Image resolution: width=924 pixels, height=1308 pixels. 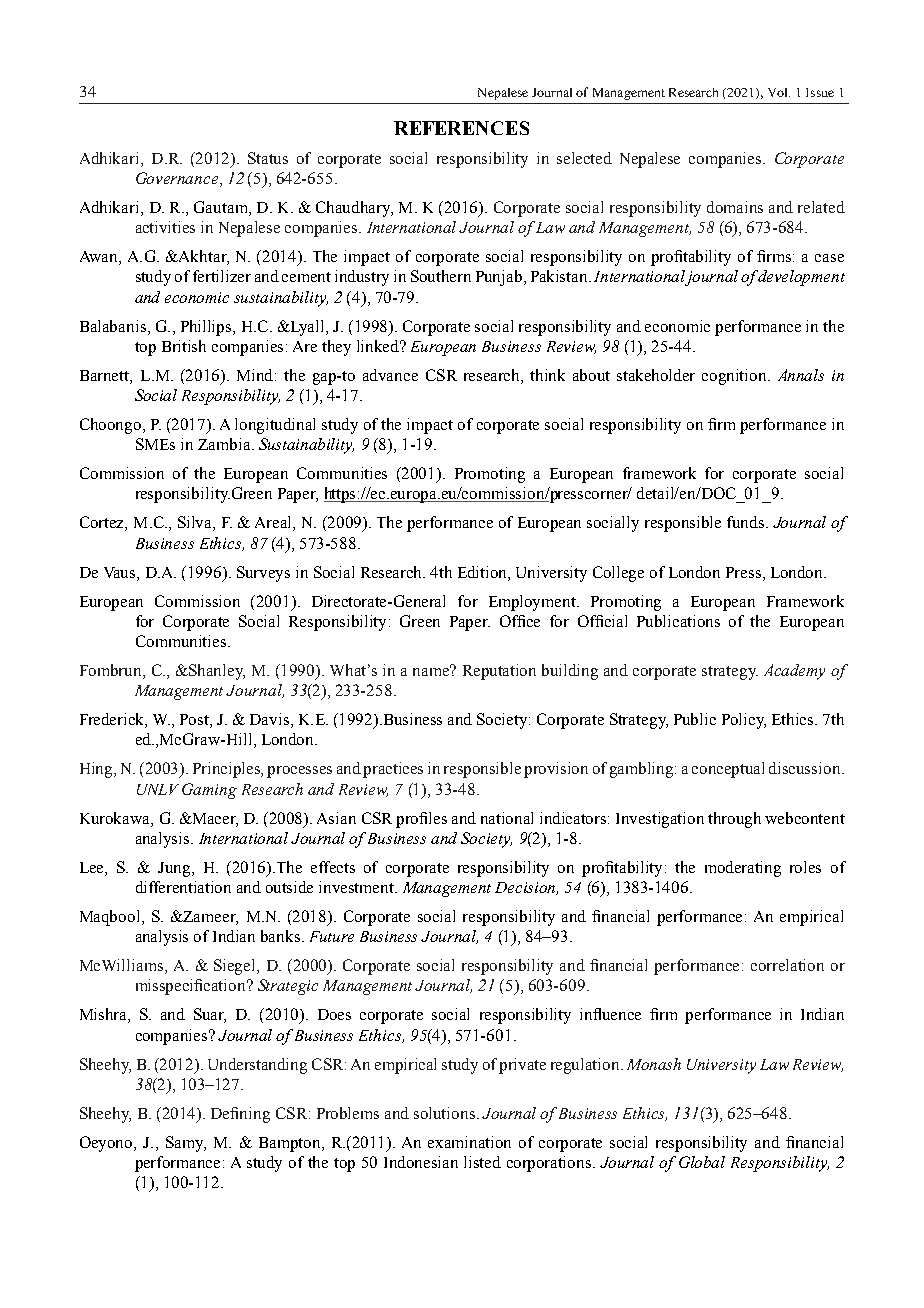 What do you see at coordinates (178, 179) in the screenshot?
I see `Governance` at bounding box center [178, 179].
